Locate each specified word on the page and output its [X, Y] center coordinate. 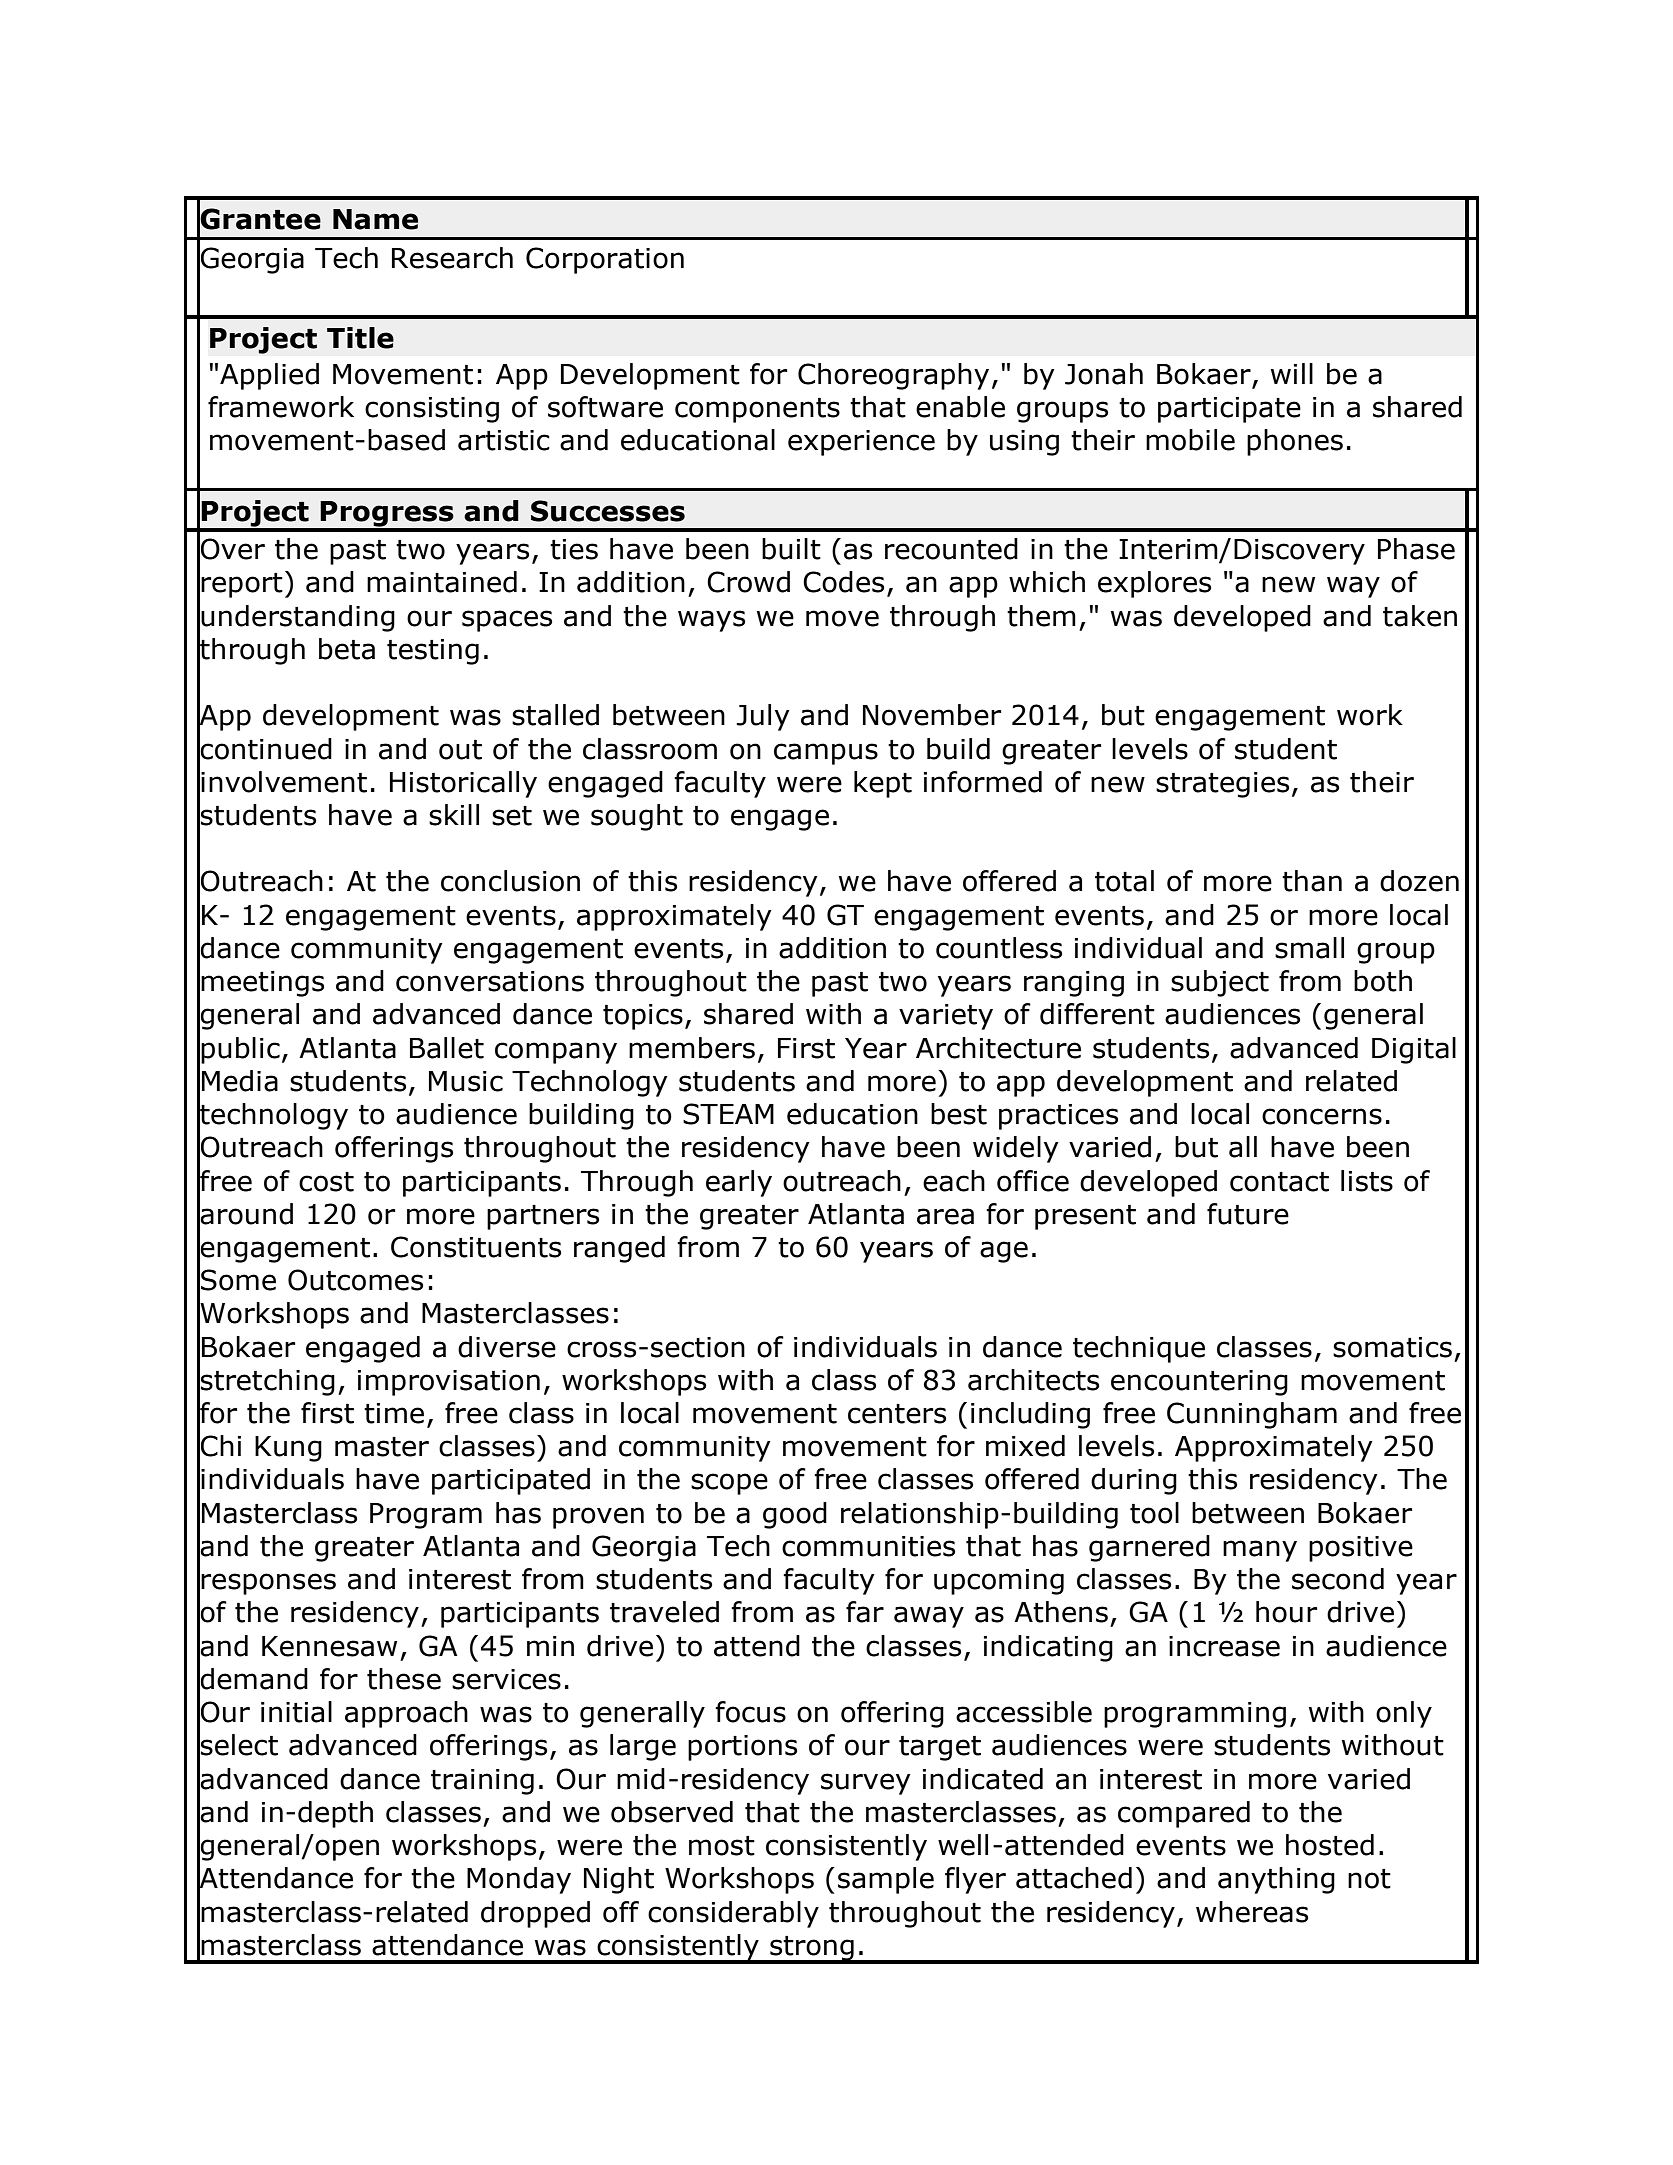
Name [375, 219]
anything [1276, 1880]
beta [347, 649]
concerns [1322, 1116]
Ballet [447, 1048]
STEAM [728, 1114]
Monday [519, 1880]
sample [886, 1880]
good [795, 1515]
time [394, 1413]
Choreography [893, 376]
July [763, 717]
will [1292, 373]
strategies [1222, 785]
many [1260, 1551]
